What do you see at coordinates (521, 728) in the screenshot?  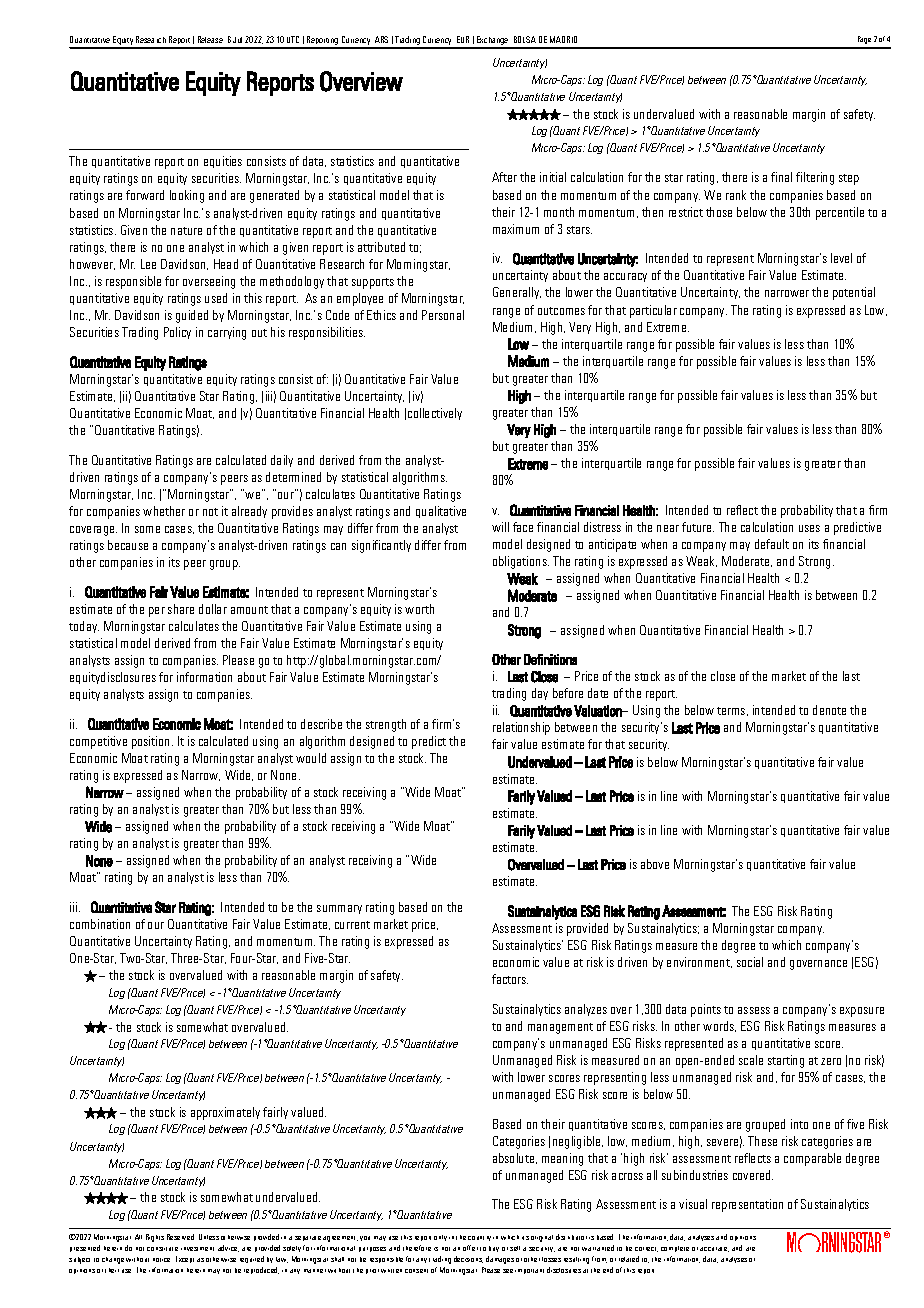 I see `relationship` at bounding box center [521, 728].
